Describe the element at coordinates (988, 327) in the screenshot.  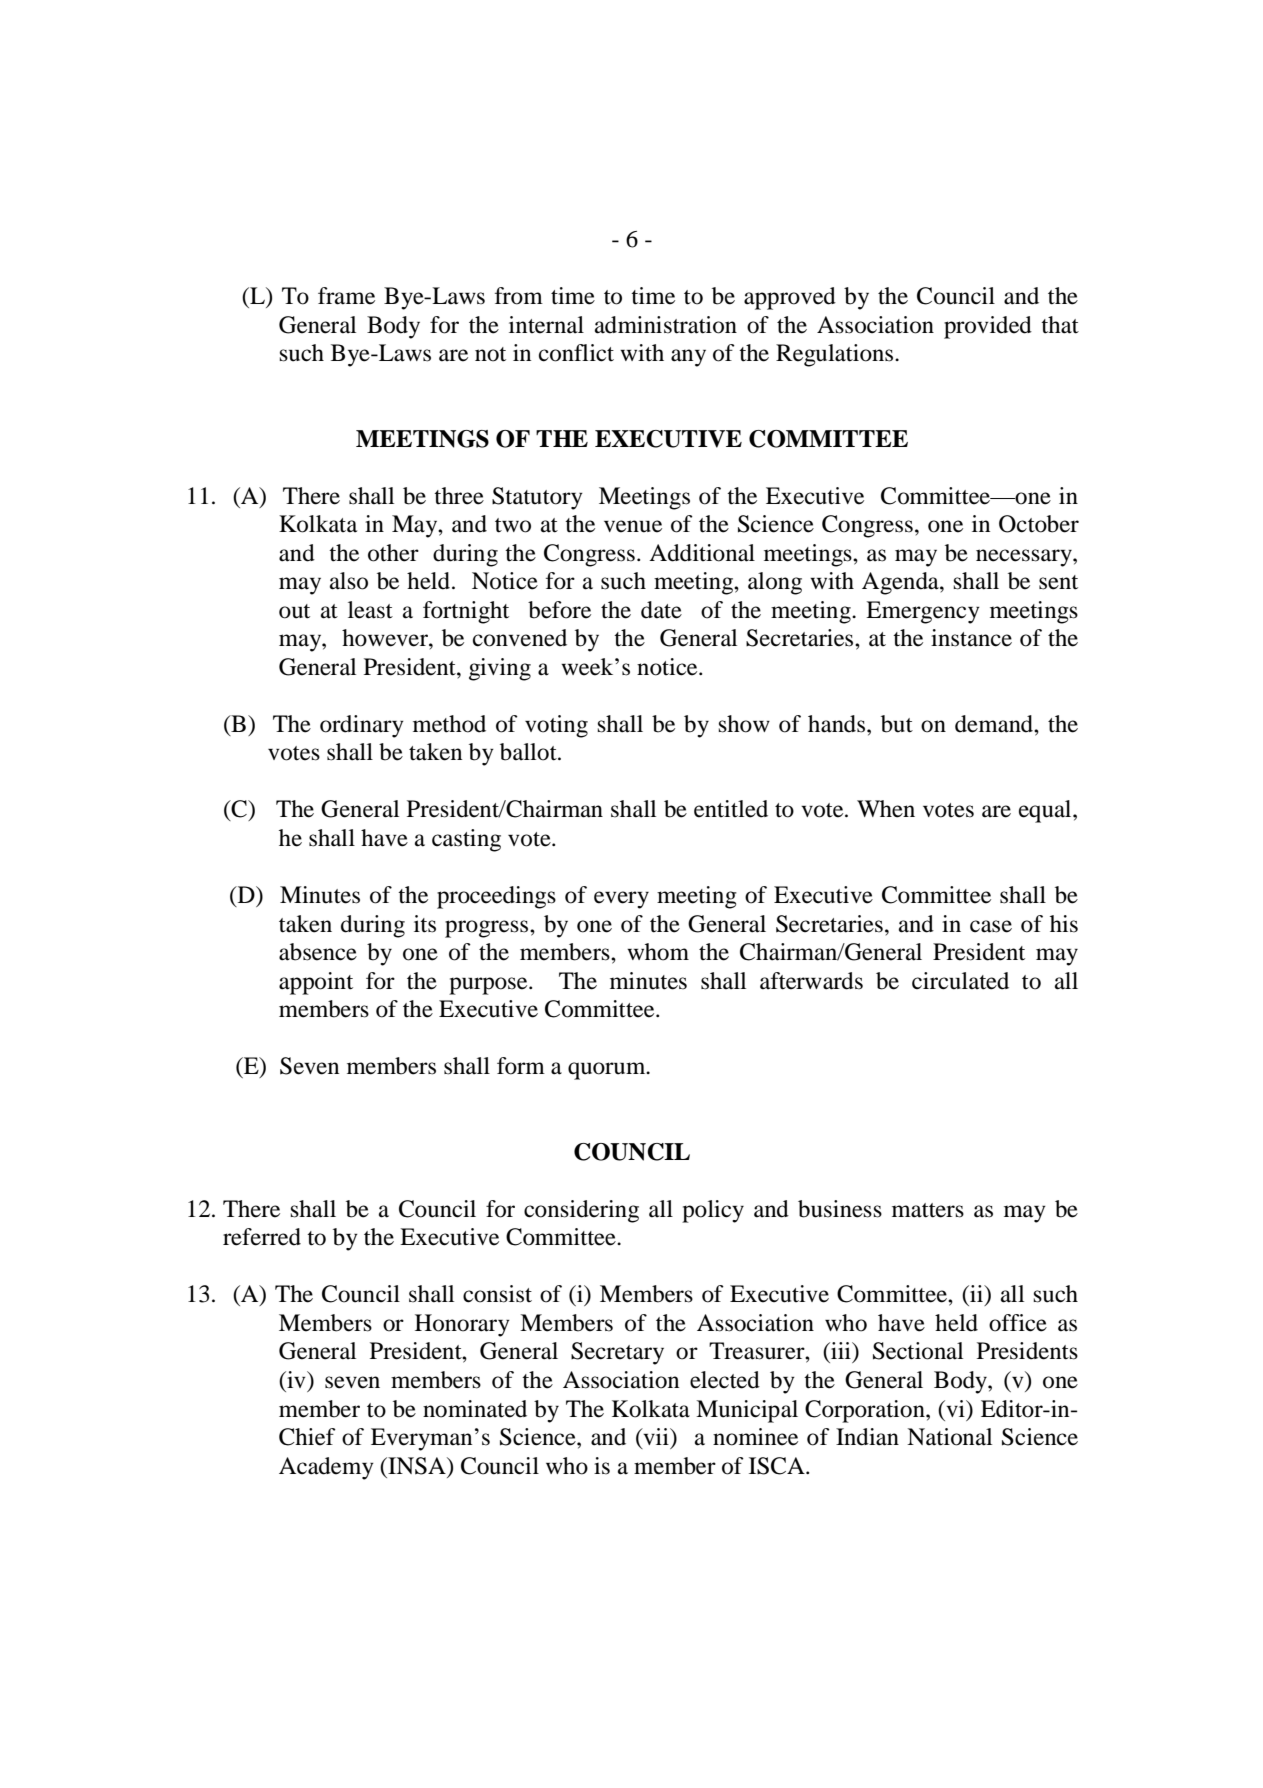
I see `provided` at that location.
